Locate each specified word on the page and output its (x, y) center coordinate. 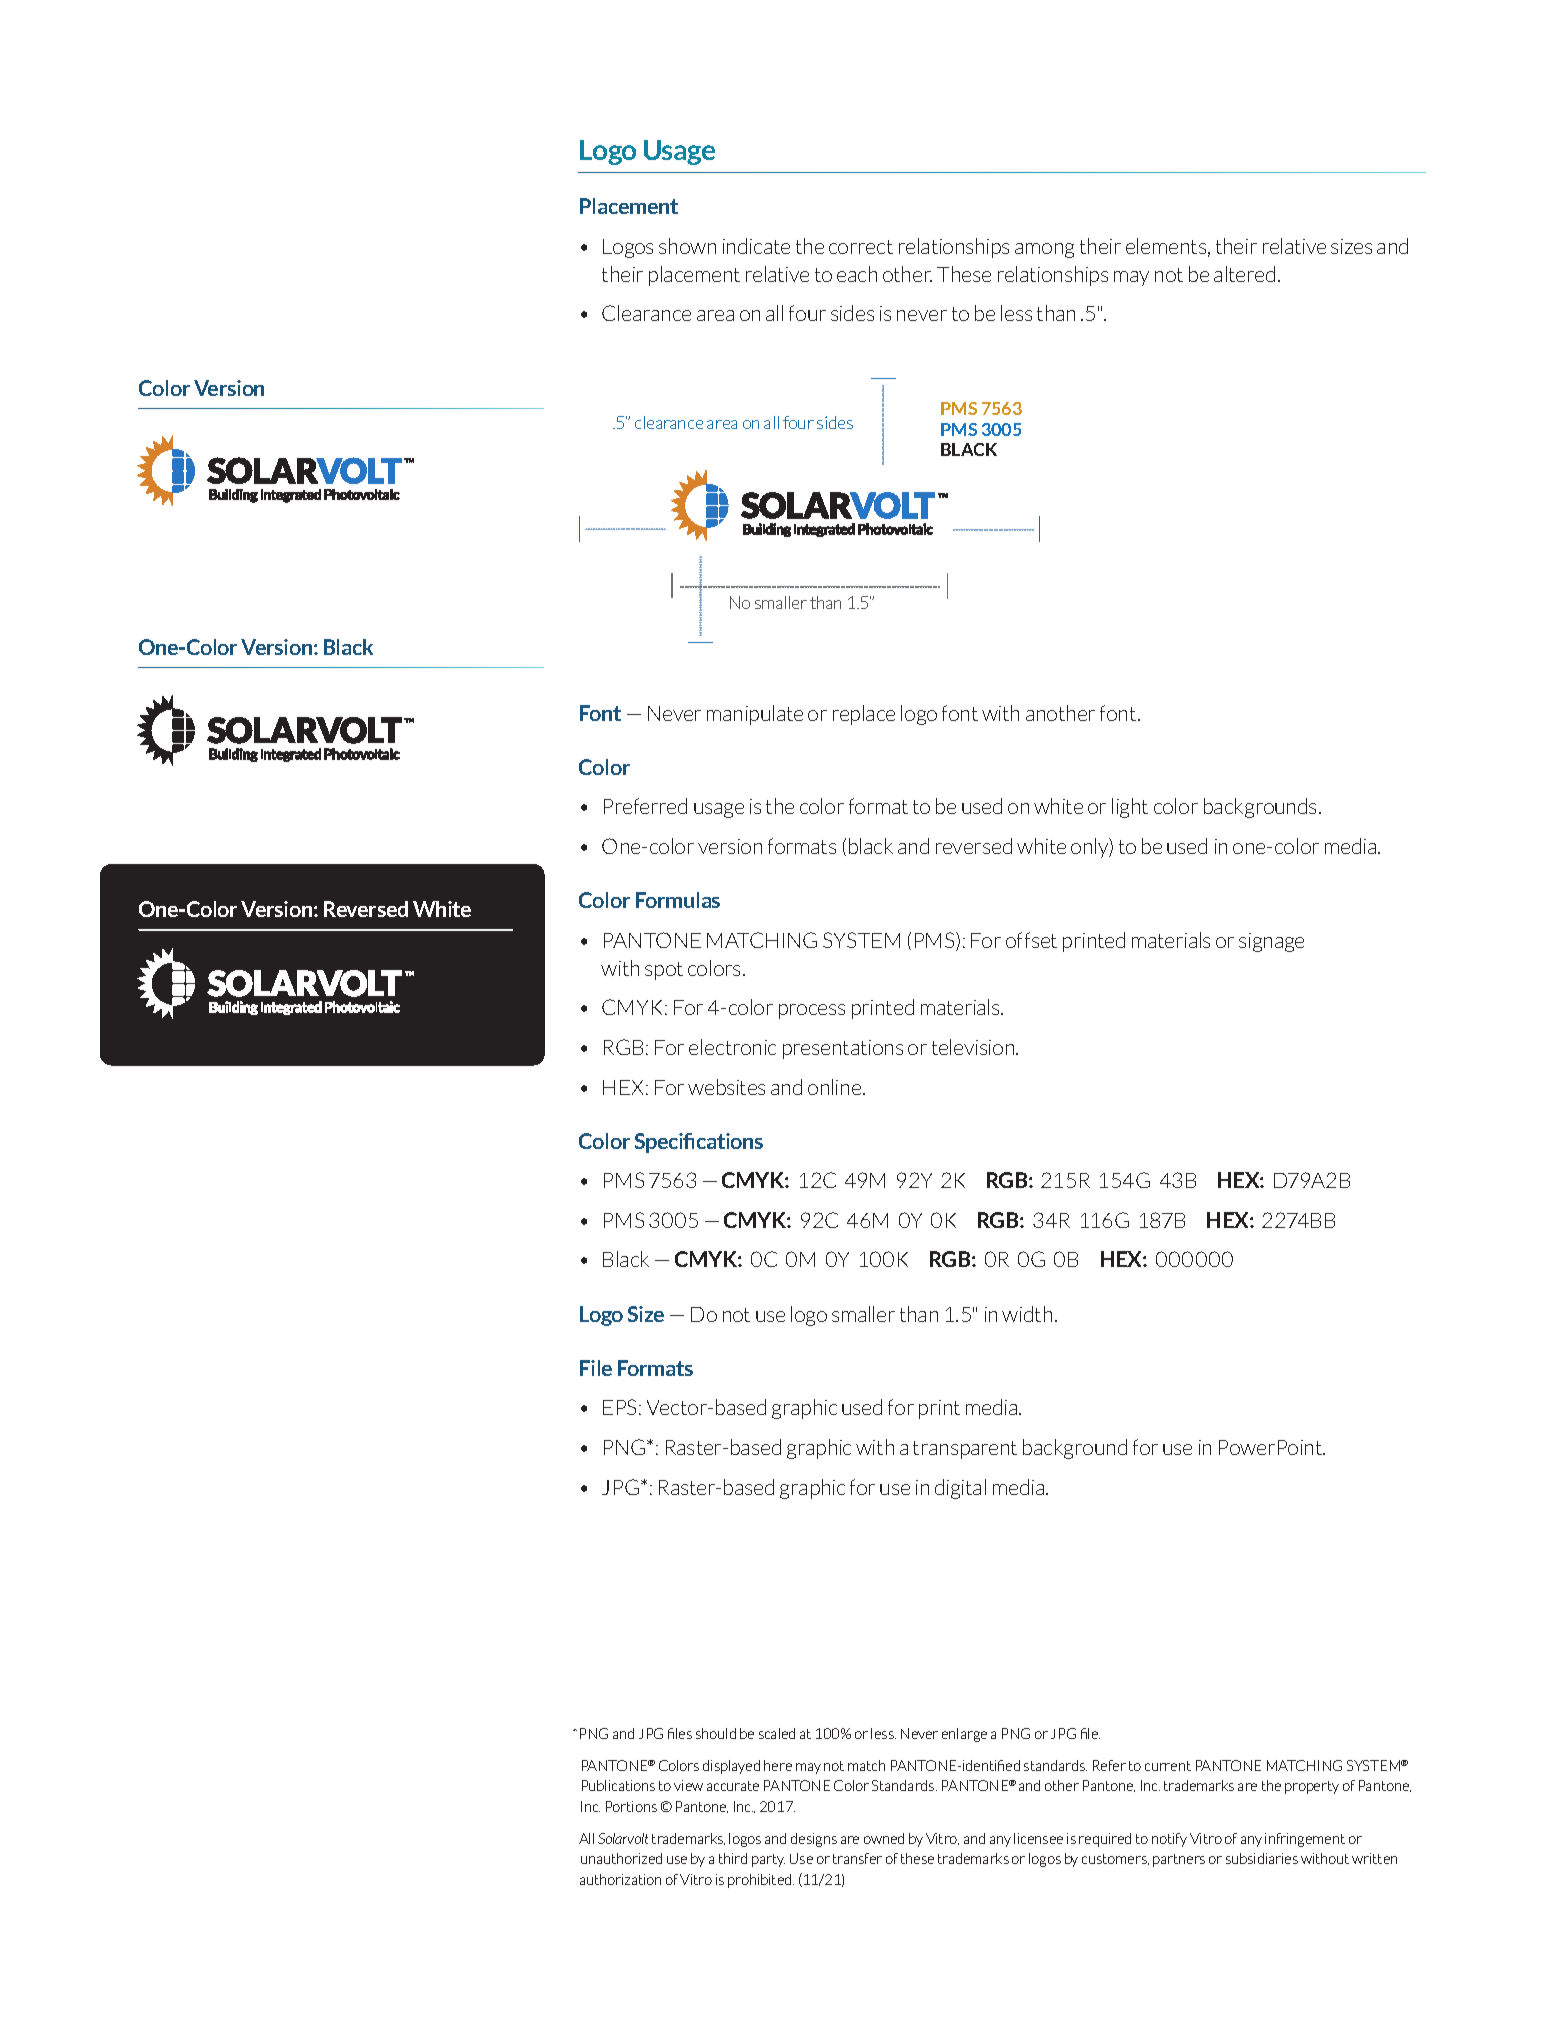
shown (687, 246)
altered (1244, 274)
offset (1031, 940)
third (733, 1858)
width (1027, 1314)
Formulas (678, 900)
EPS (621, 1407)
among (1044, 250)
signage (1271, 942)
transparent (965, 1450)
